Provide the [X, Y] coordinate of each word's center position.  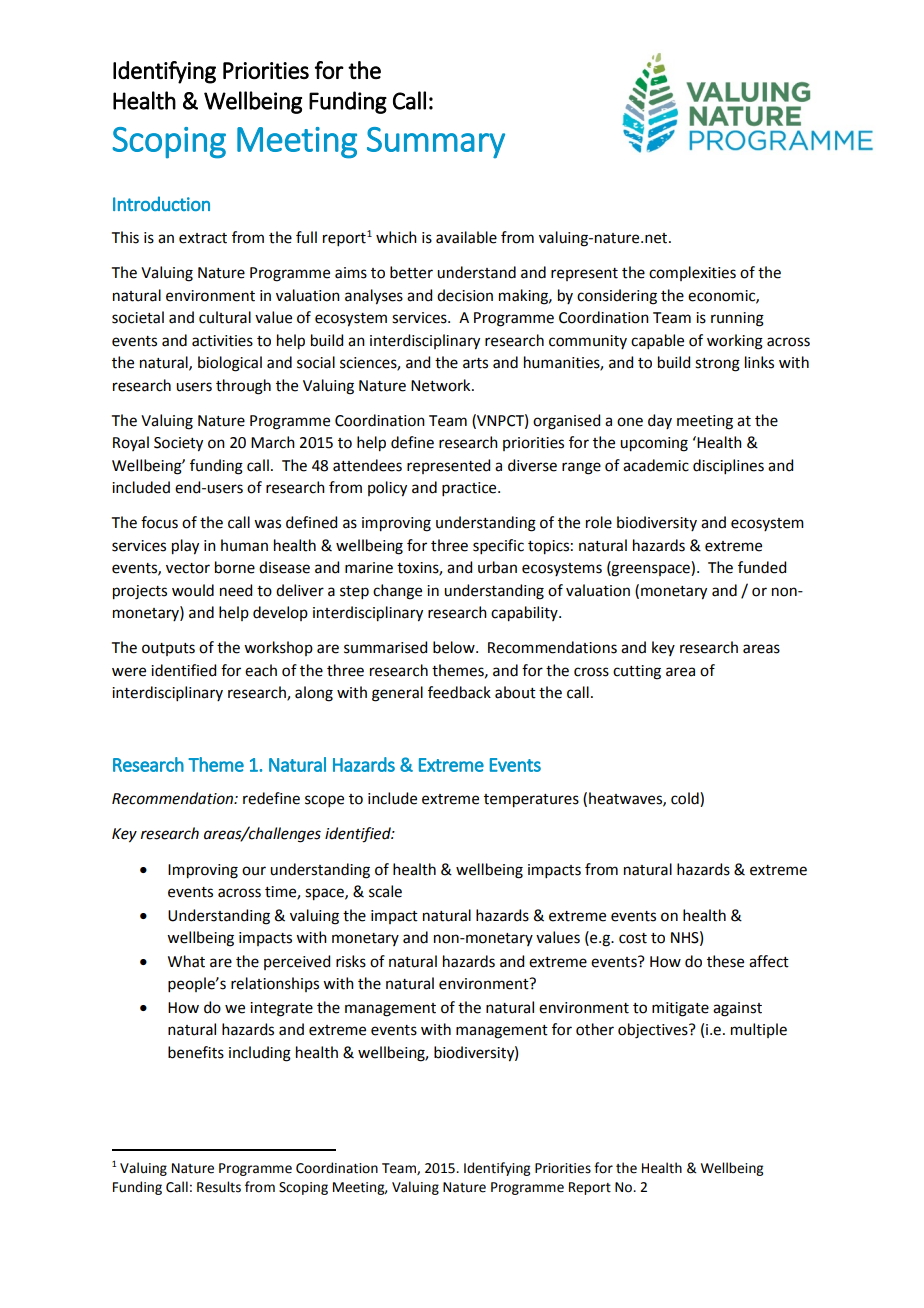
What [186, 961]
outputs [168, 649]
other [595, 1029]
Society [178, 444]
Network [442, 385]
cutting [637, 672]
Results [219, 1187]
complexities [692, 273]
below [455, 647]
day [660, 421]
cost [633, 938]
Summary [436, 142]
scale [385, 891]
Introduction [161, 203]
